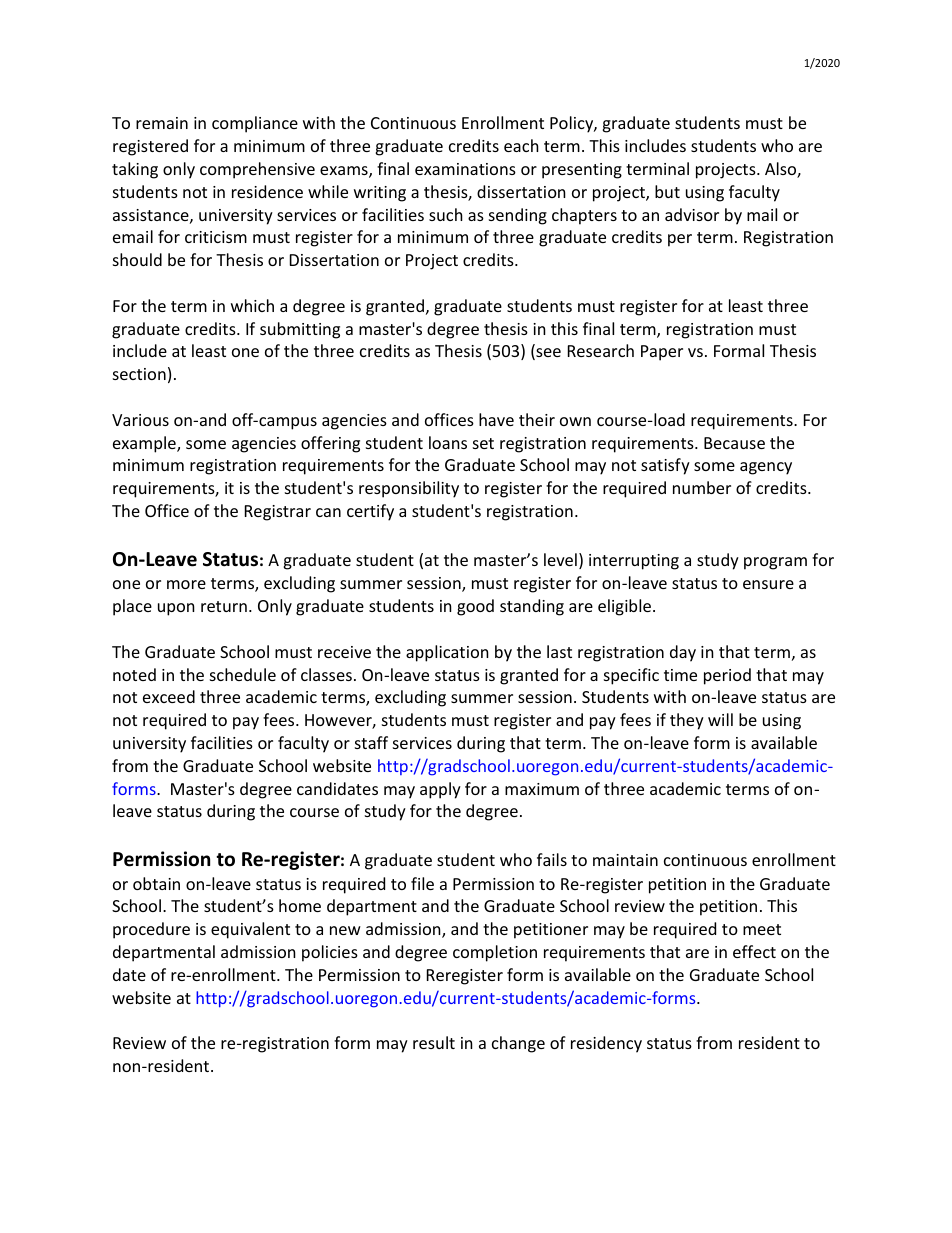 Image resolution: width=952 pixels, height=1233 pixels. I want to click on loans, so click(448, 442).
